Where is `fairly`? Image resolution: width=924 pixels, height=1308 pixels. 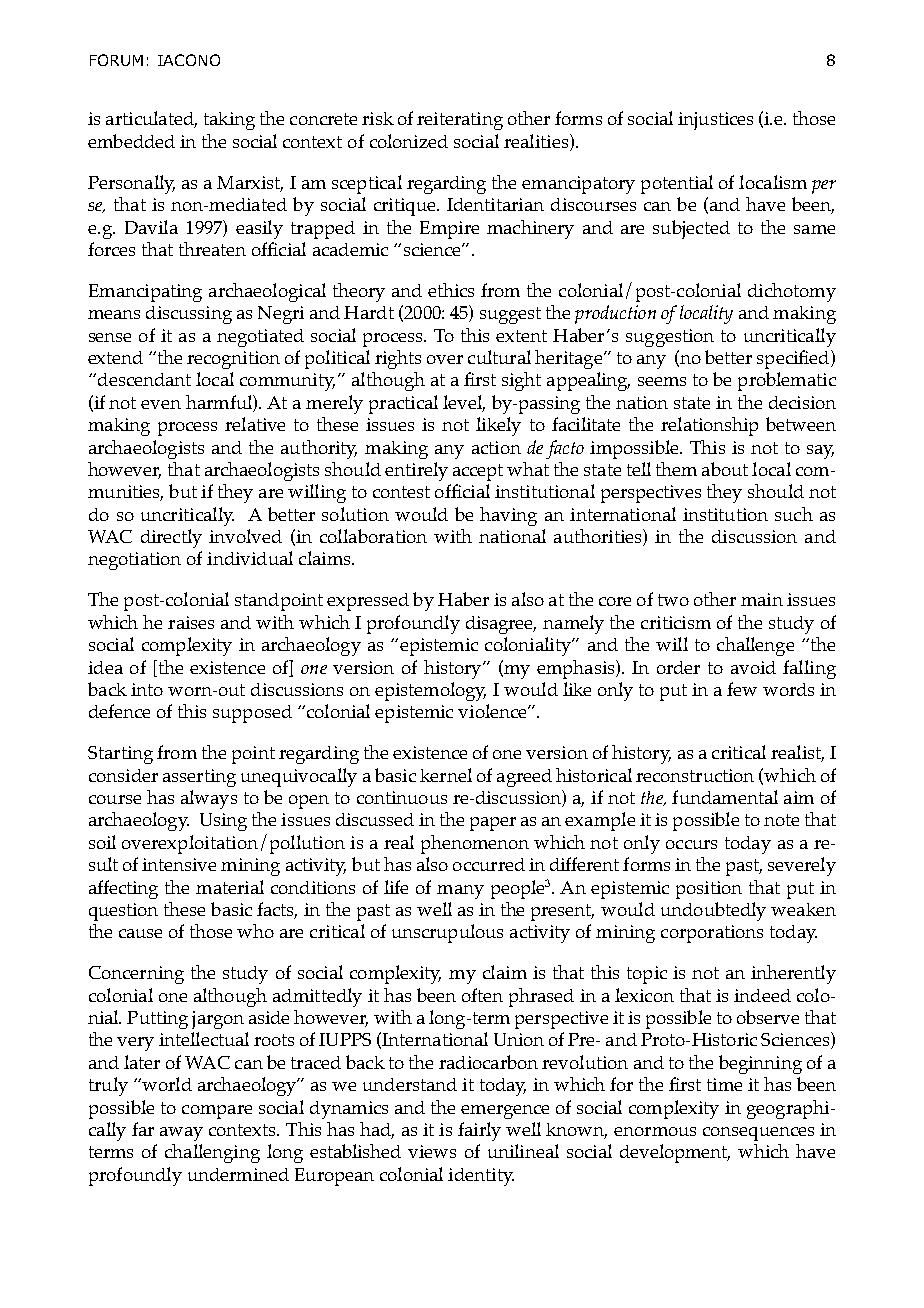
fairly is located at coordinates (479, 1131).
